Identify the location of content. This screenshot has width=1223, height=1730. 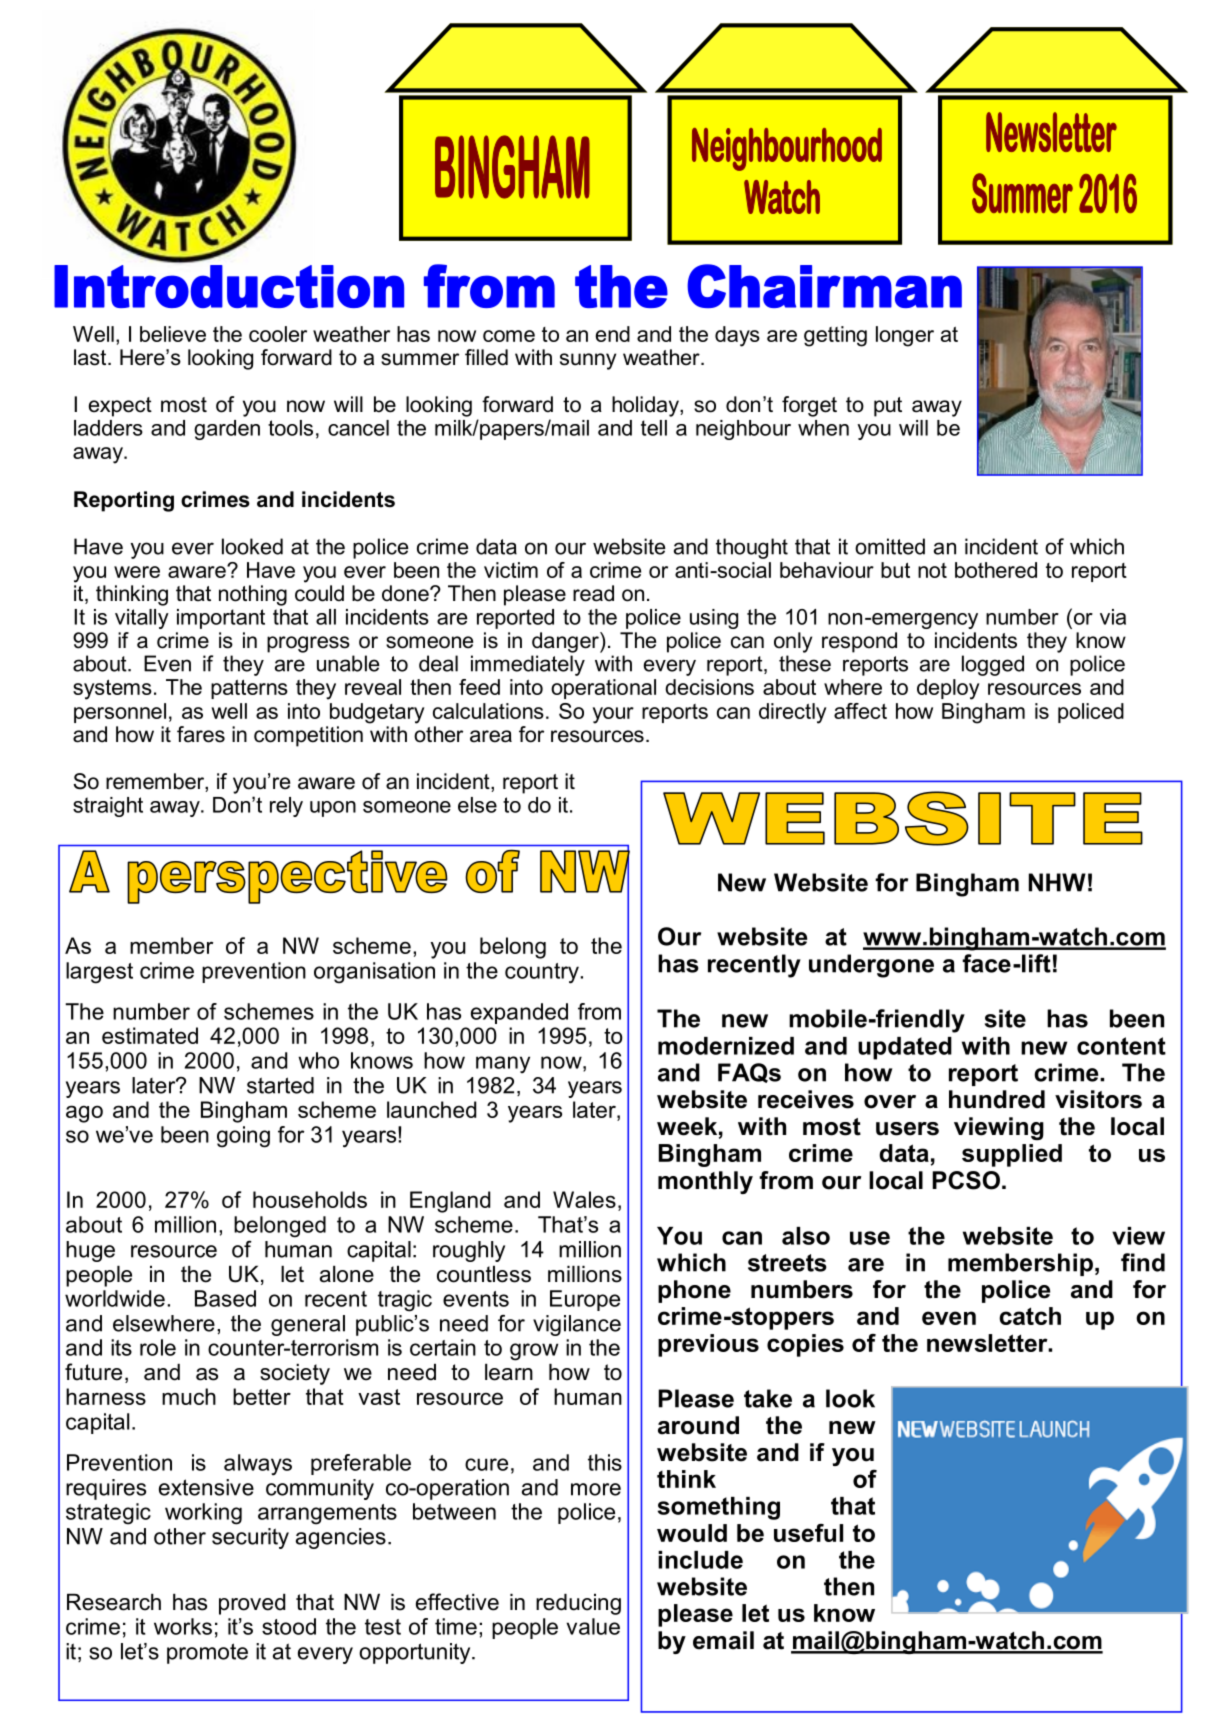
(1121, 1046).
